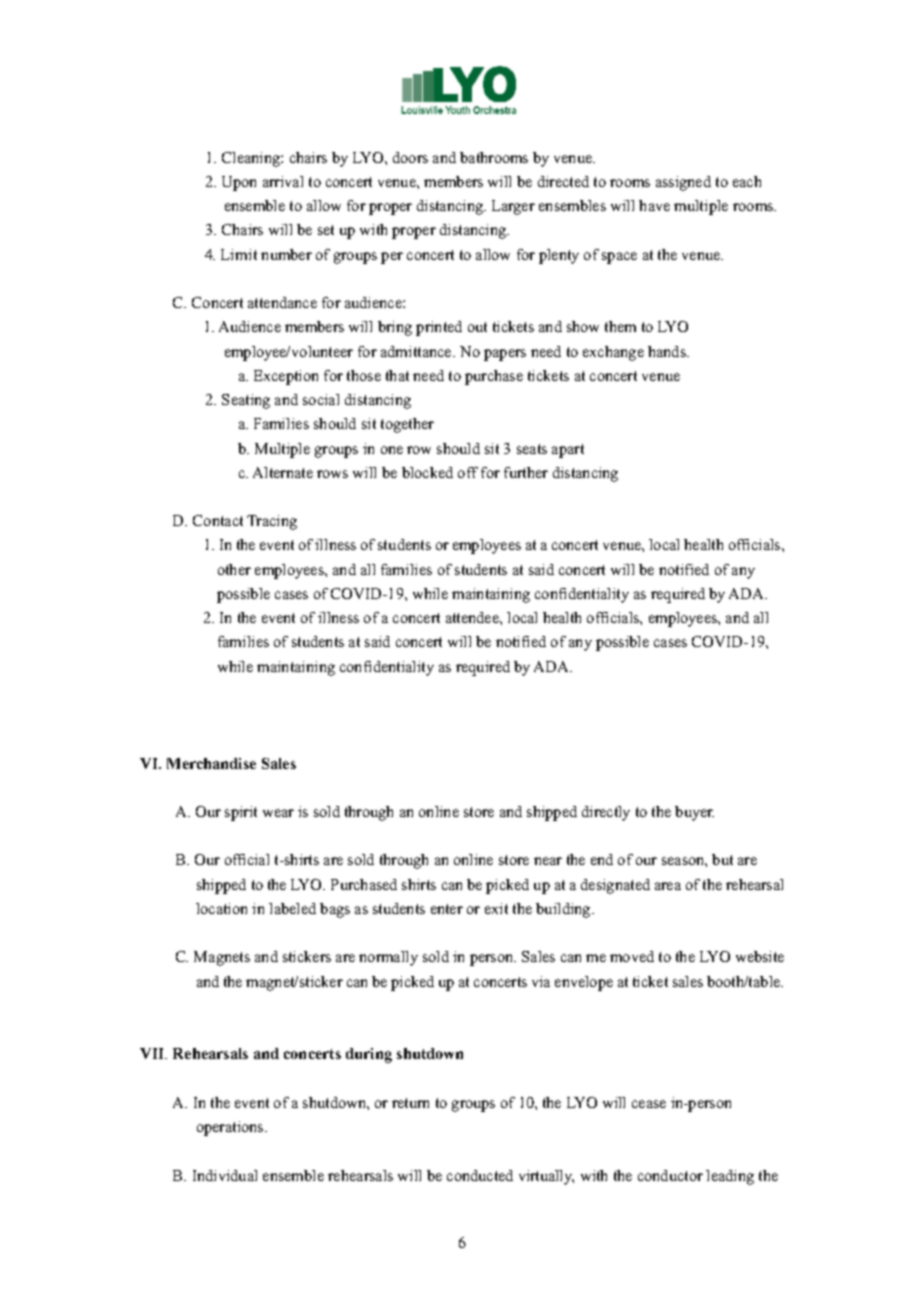 This screenshot has width=924, height=1308. Describe the element at coordinates (480, 1175) in the screenshot. I see `conducted` at that location.
